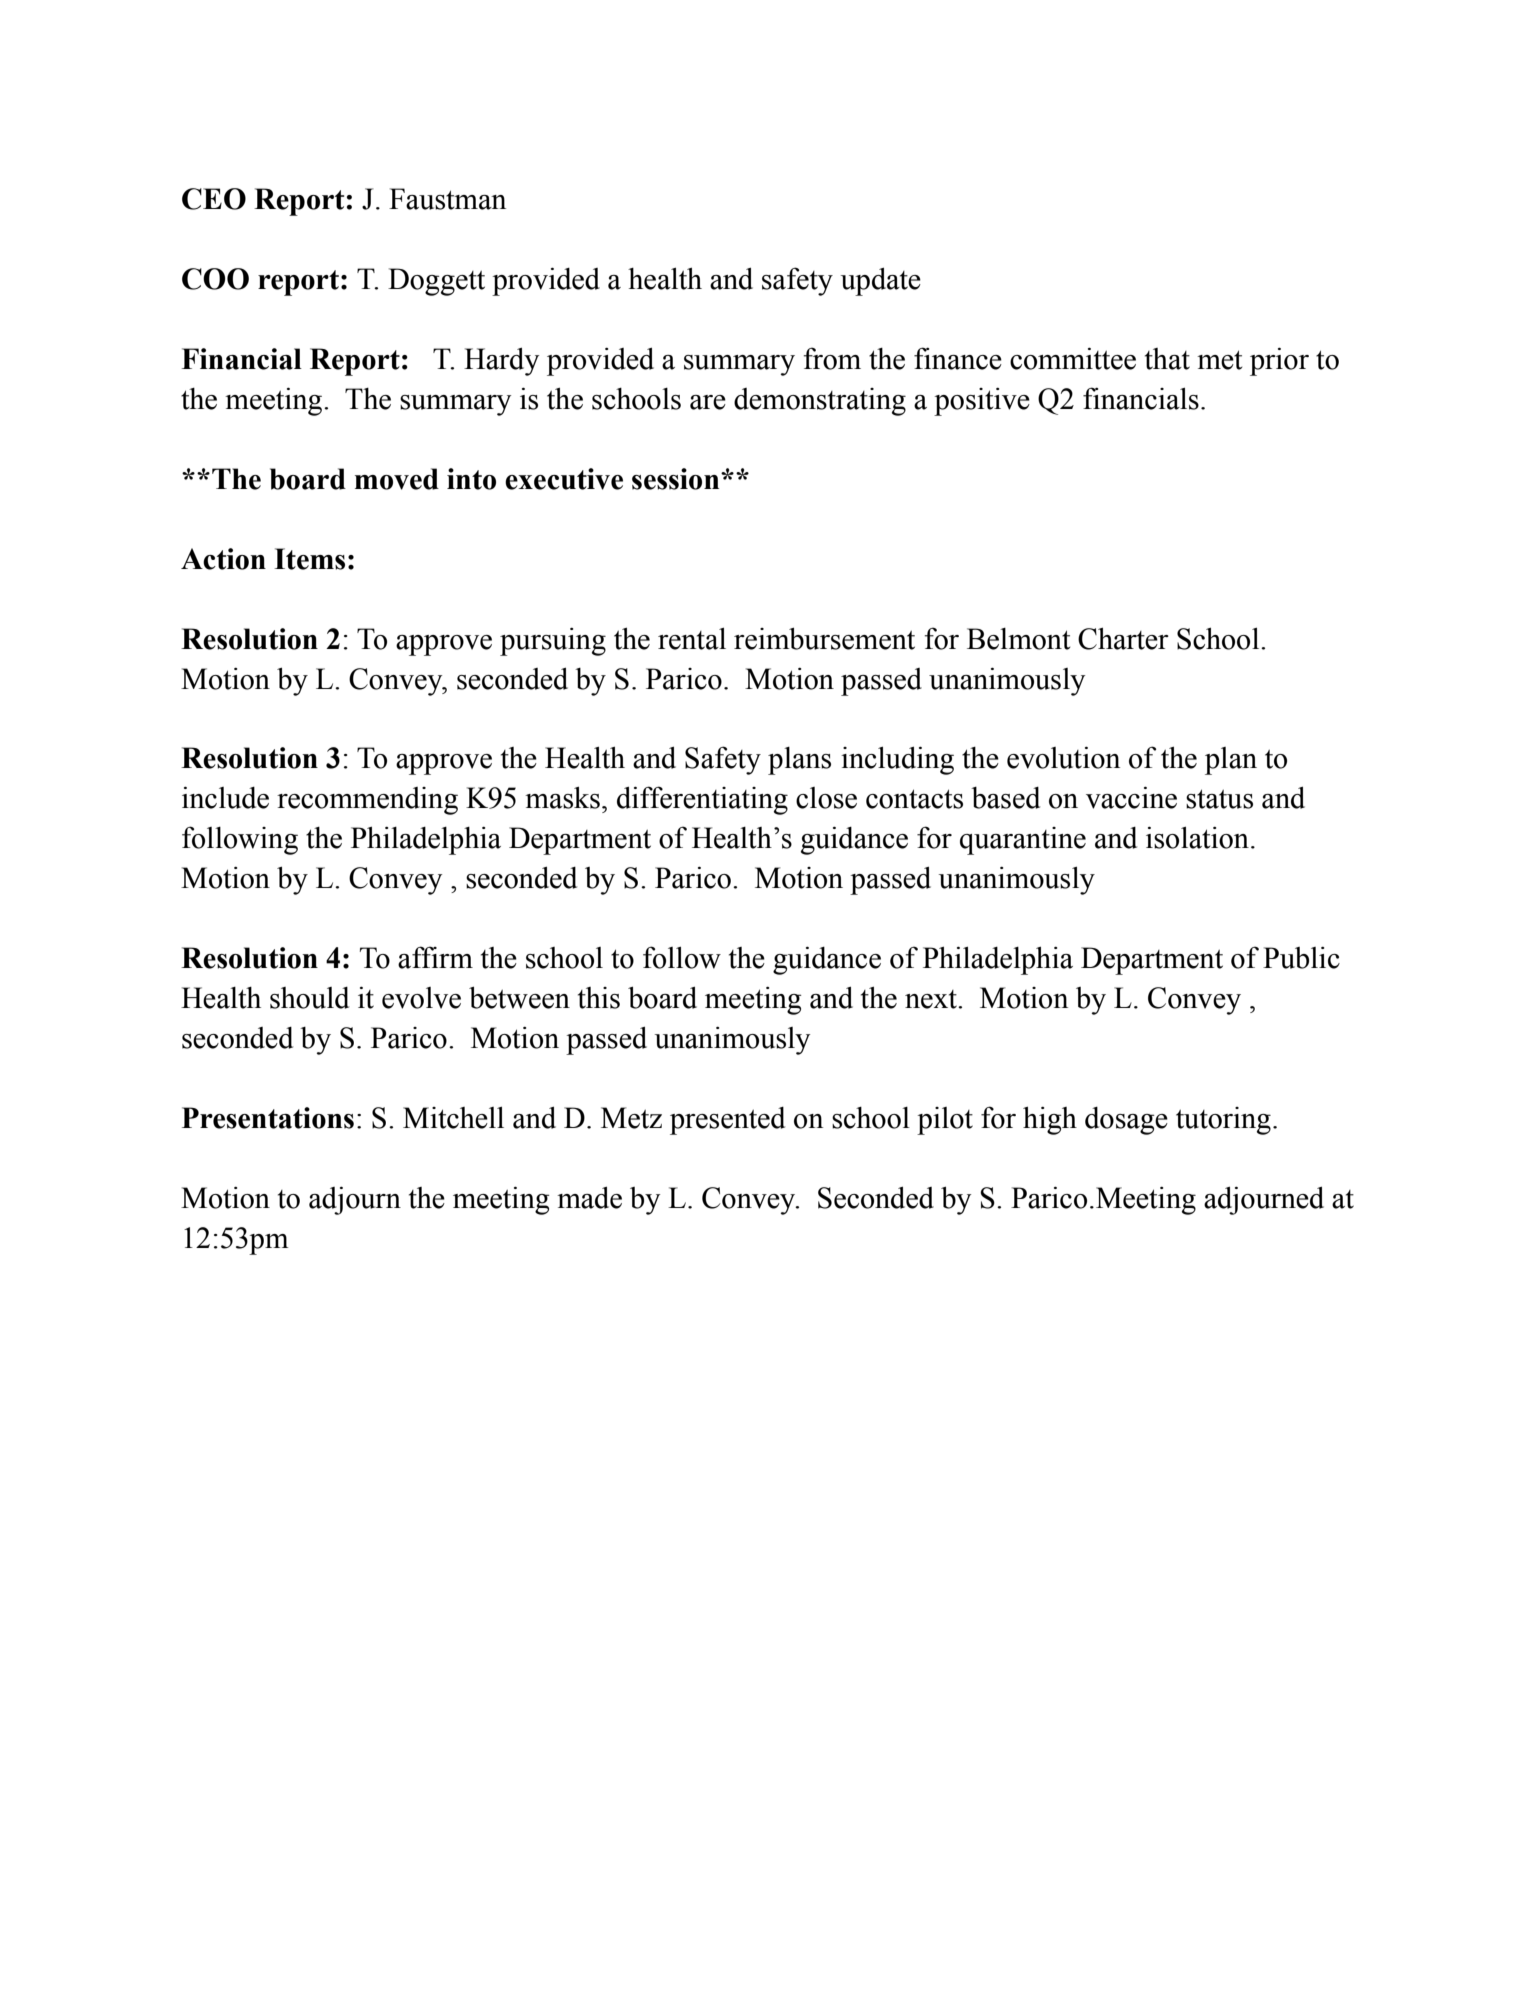 This screenshot has width=1540, height=1993. What do you see at coordinates (677, 479) in the screenshot?
I see `session` at bounding box center [677, 479].
